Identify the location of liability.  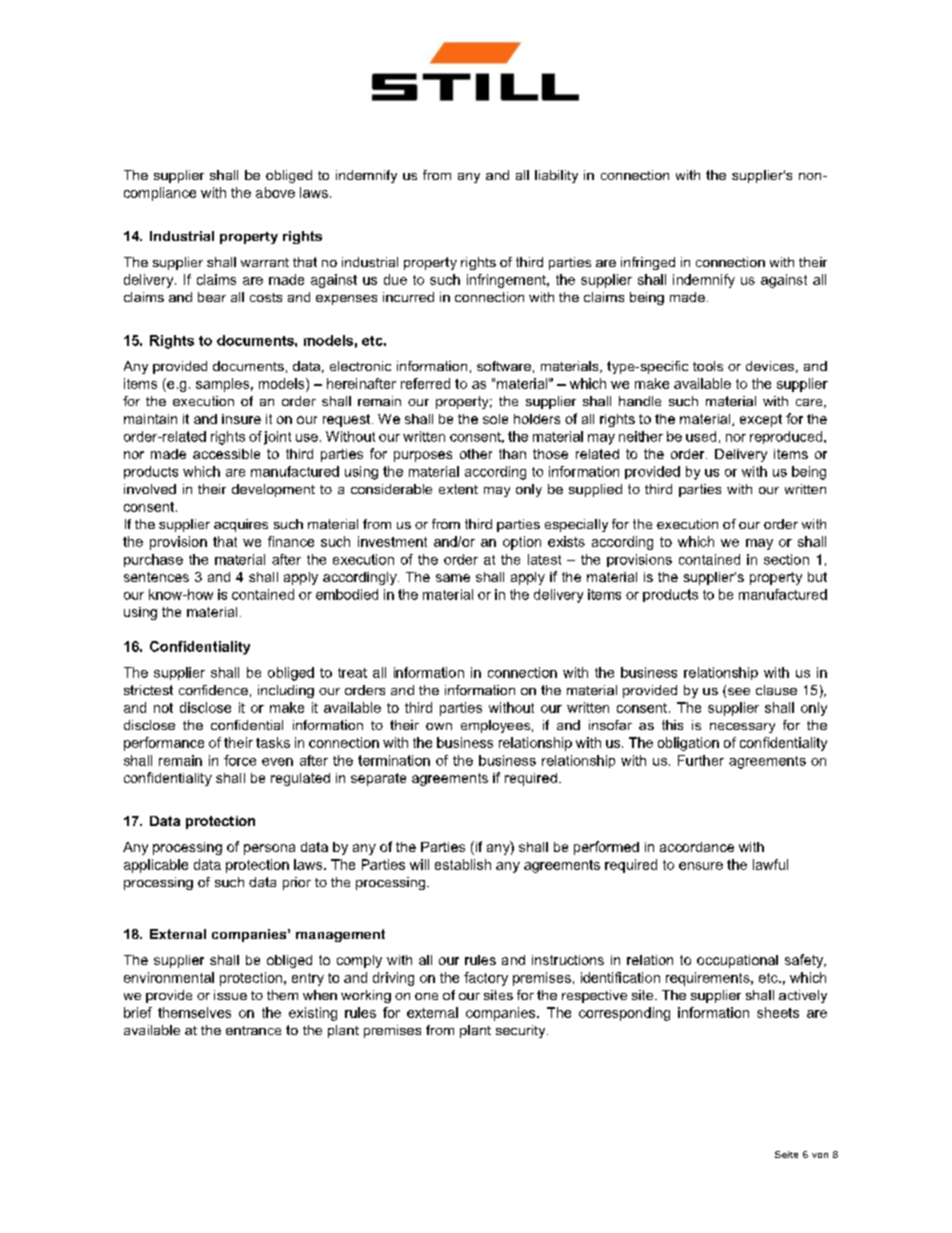
(556, 176).
